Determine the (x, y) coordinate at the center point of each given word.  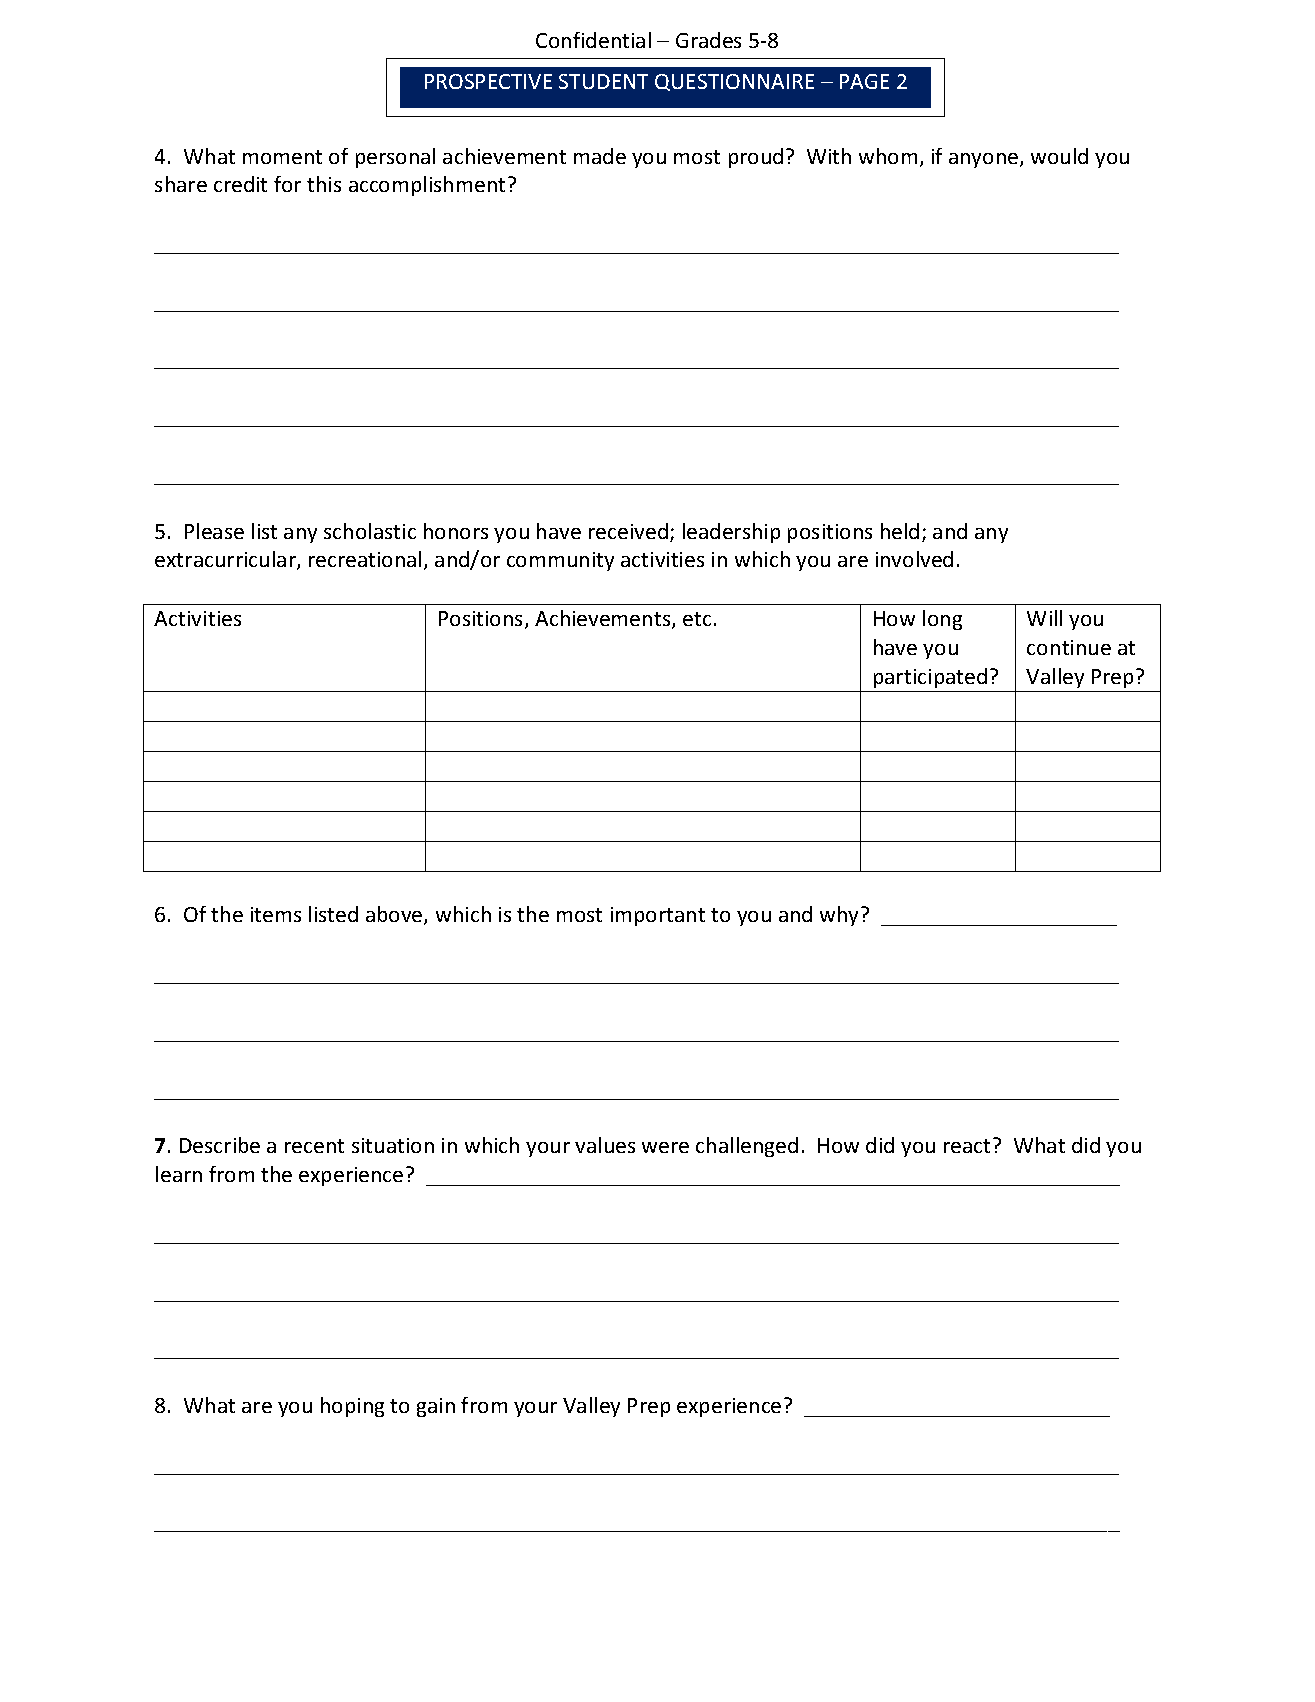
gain (436, 1407)
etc (697, 619)
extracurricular (226, 560)
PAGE (864, 81)
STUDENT (603, 81)
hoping (352, 1407)
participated (930, 678)
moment (282, 157)
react (969, 1145)
